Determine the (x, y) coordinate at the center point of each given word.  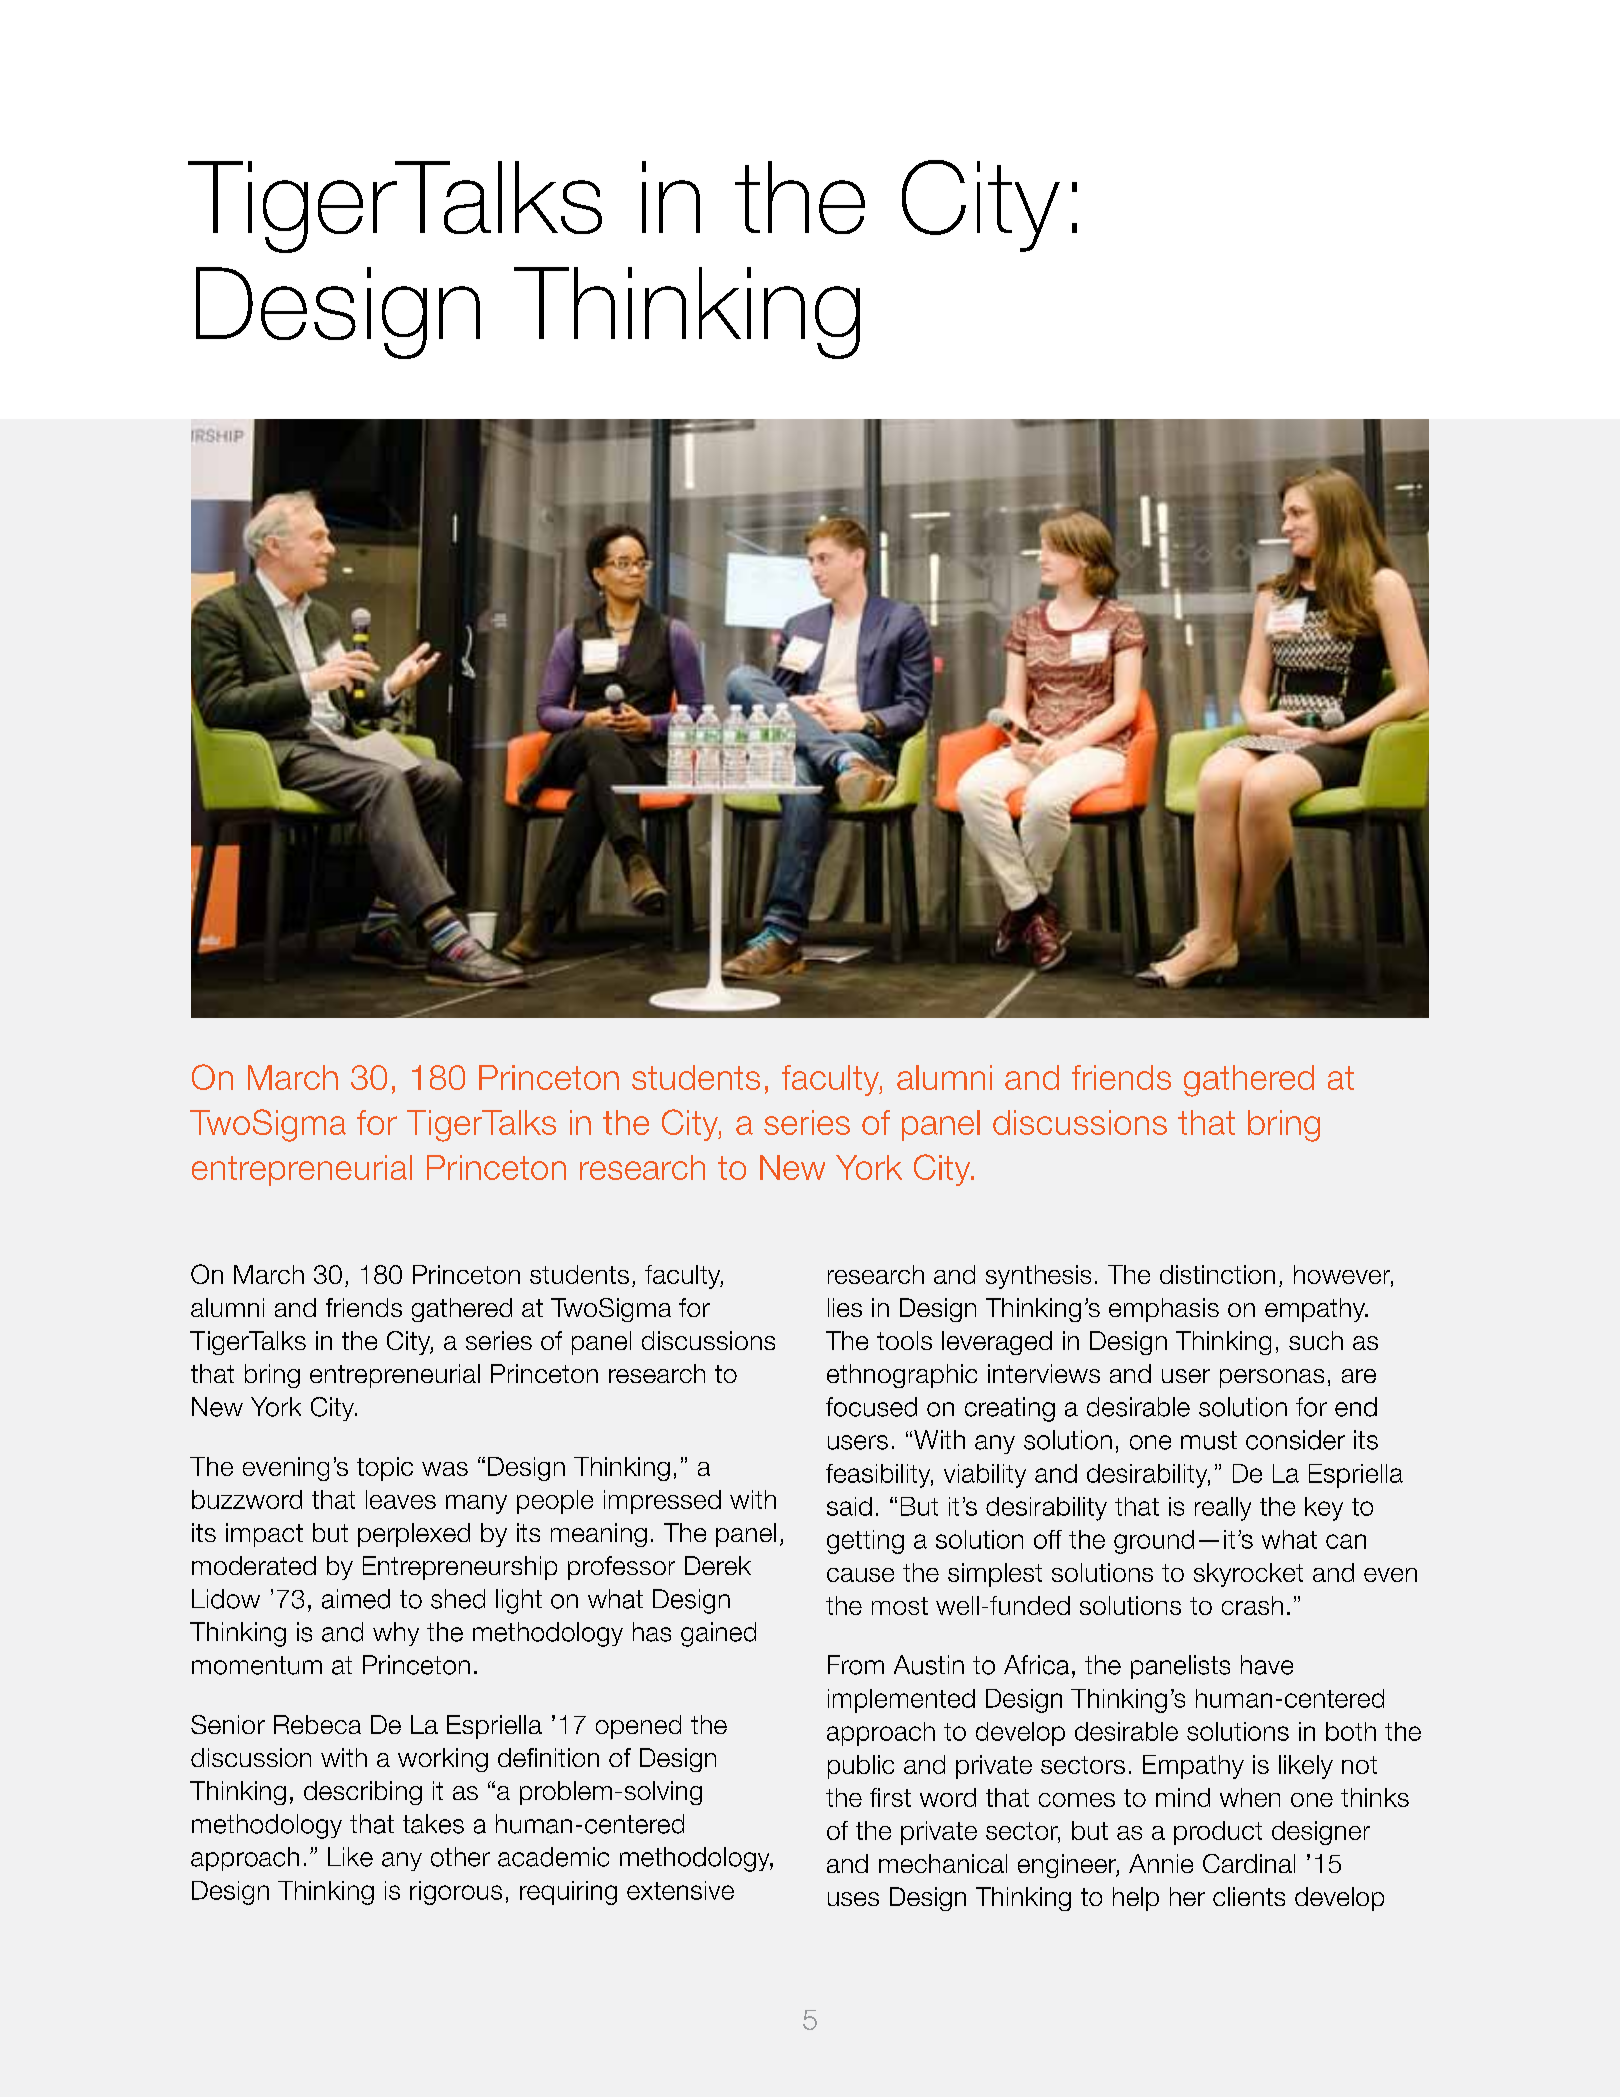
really (1223, 1509)
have (1267, 1665)
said (849, 1506)
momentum (257, 1665)
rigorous (456, 1893)
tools (904, 1340)
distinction (1217, 1274)
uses (853, 1899)
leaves (401, 1499)
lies (845, 1307)
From (856, 1665)
